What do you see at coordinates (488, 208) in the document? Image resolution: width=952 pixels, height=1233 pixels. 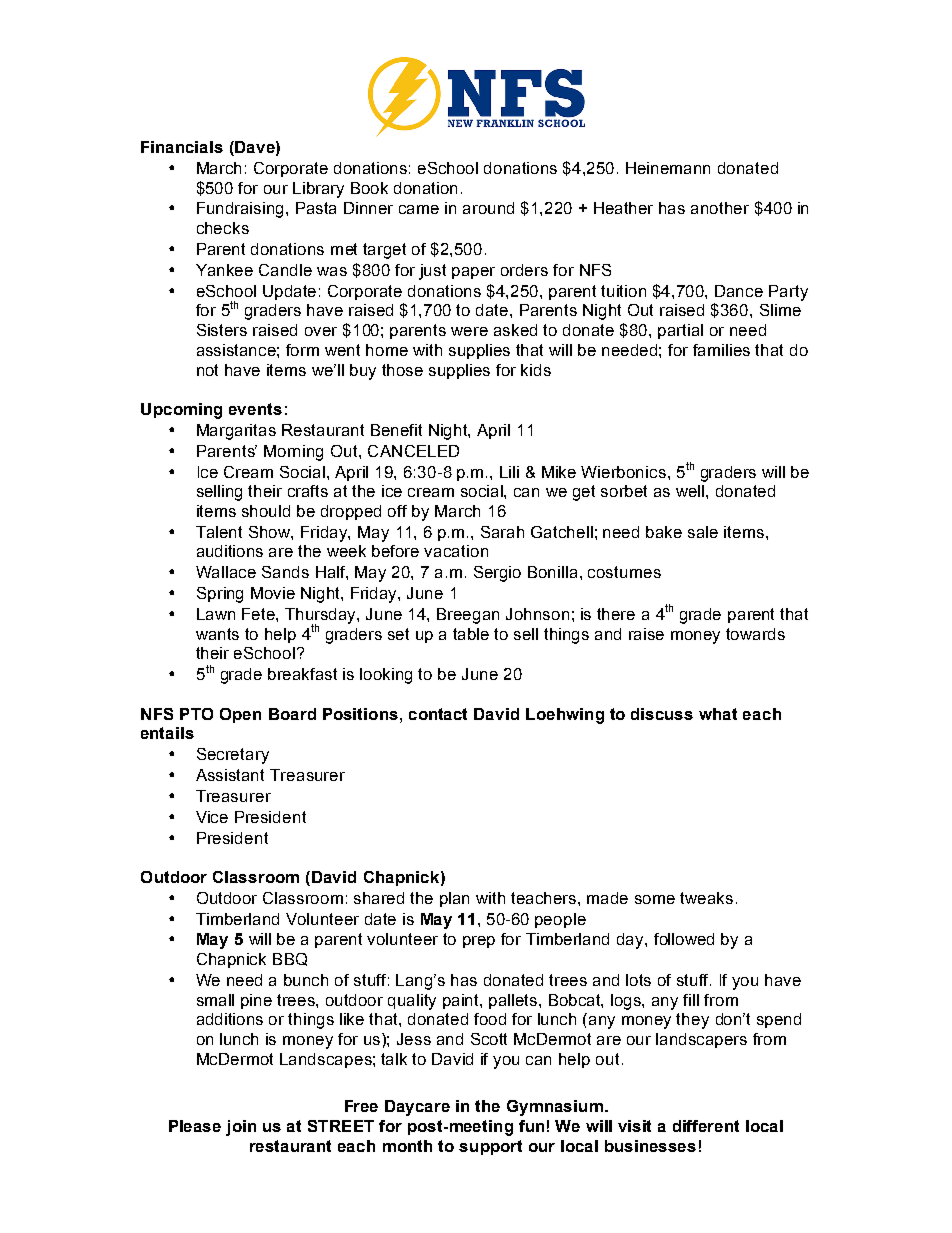 I see `around` at bounding box center [488, 208].
